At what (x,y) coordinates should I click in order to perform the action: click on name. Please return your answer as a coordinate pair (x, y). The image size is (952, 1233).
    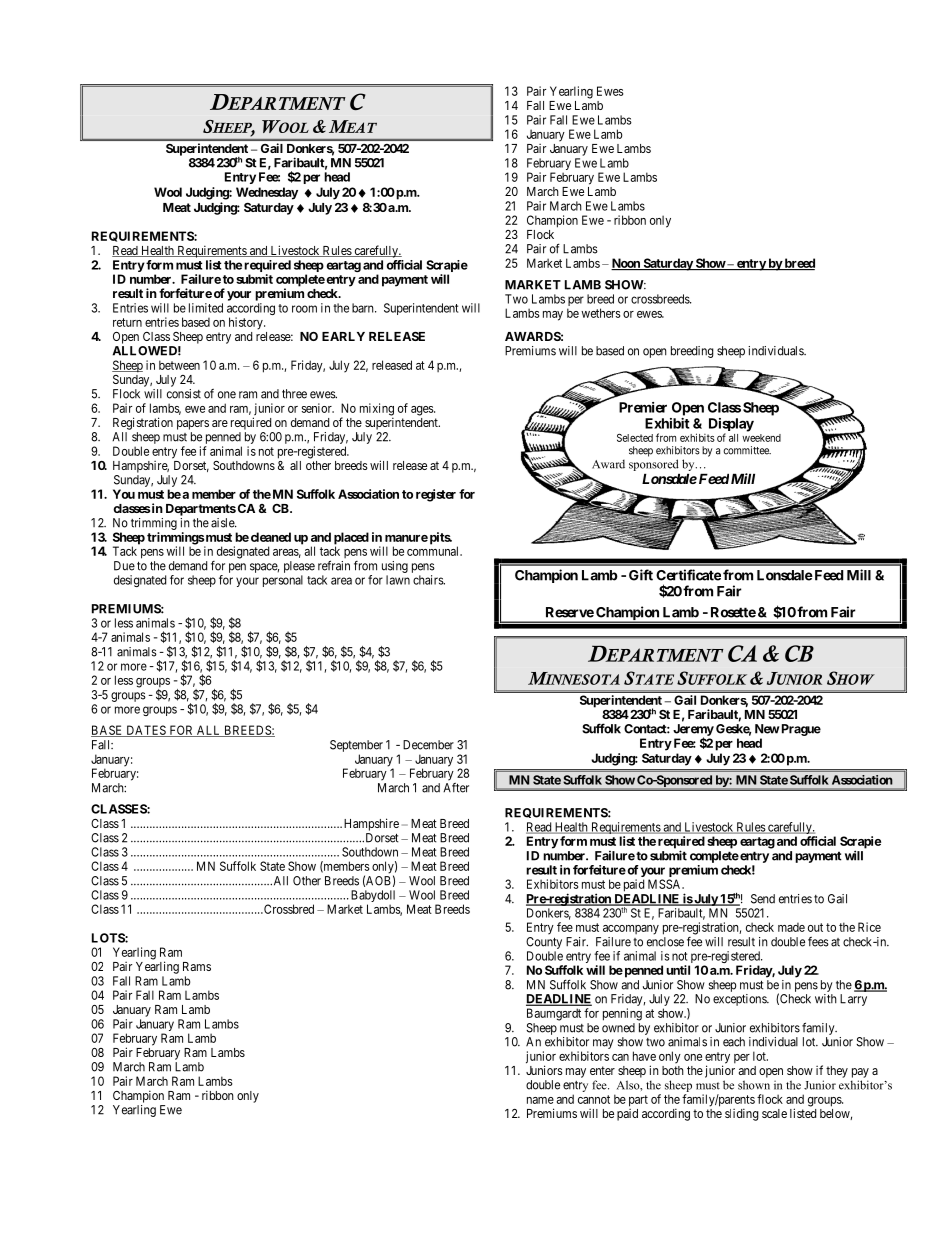
    Looking at the image, I should click on (540, 1100).
